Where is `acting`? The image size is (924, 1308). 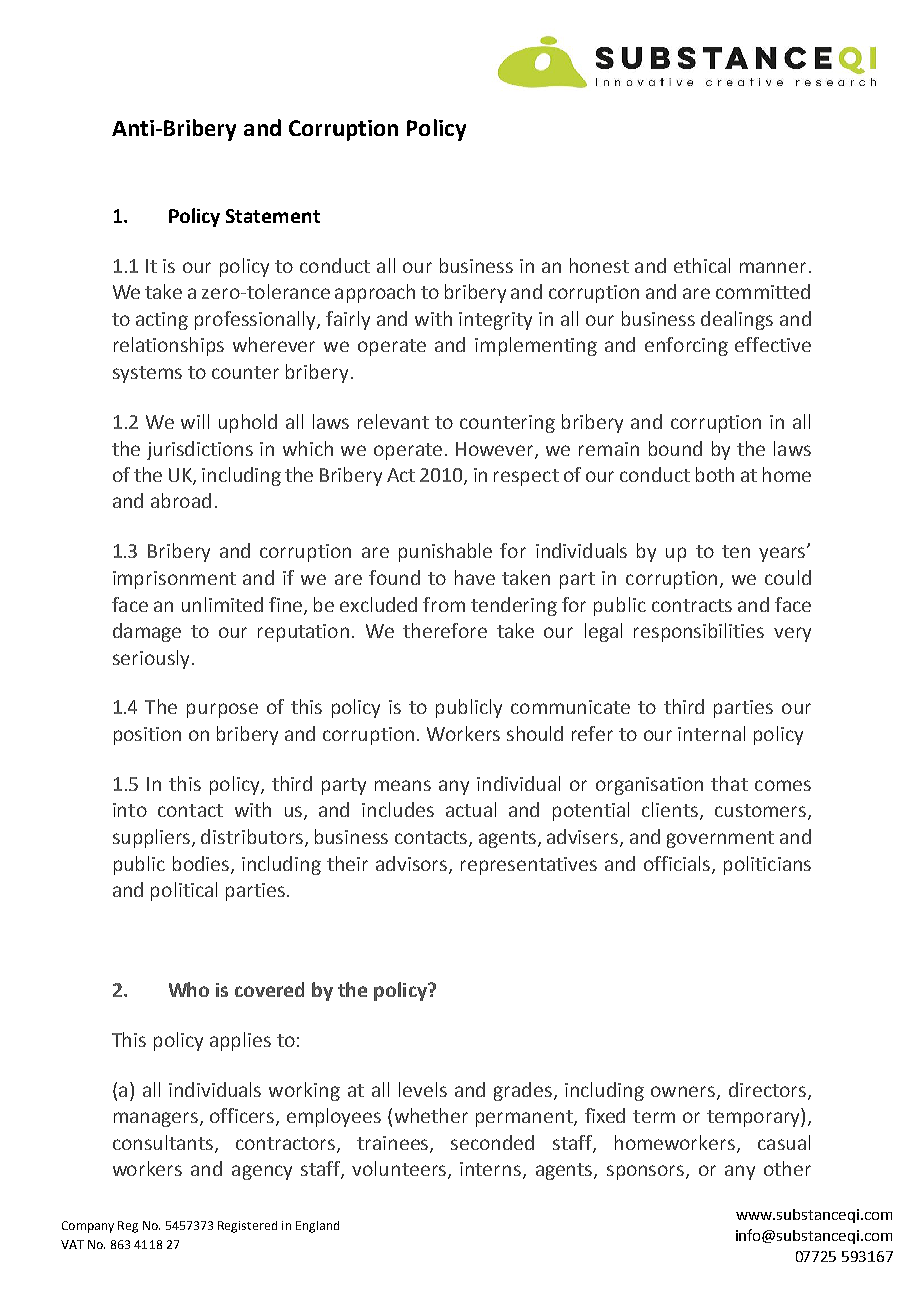
acting is located at coordinates (162, 321).
